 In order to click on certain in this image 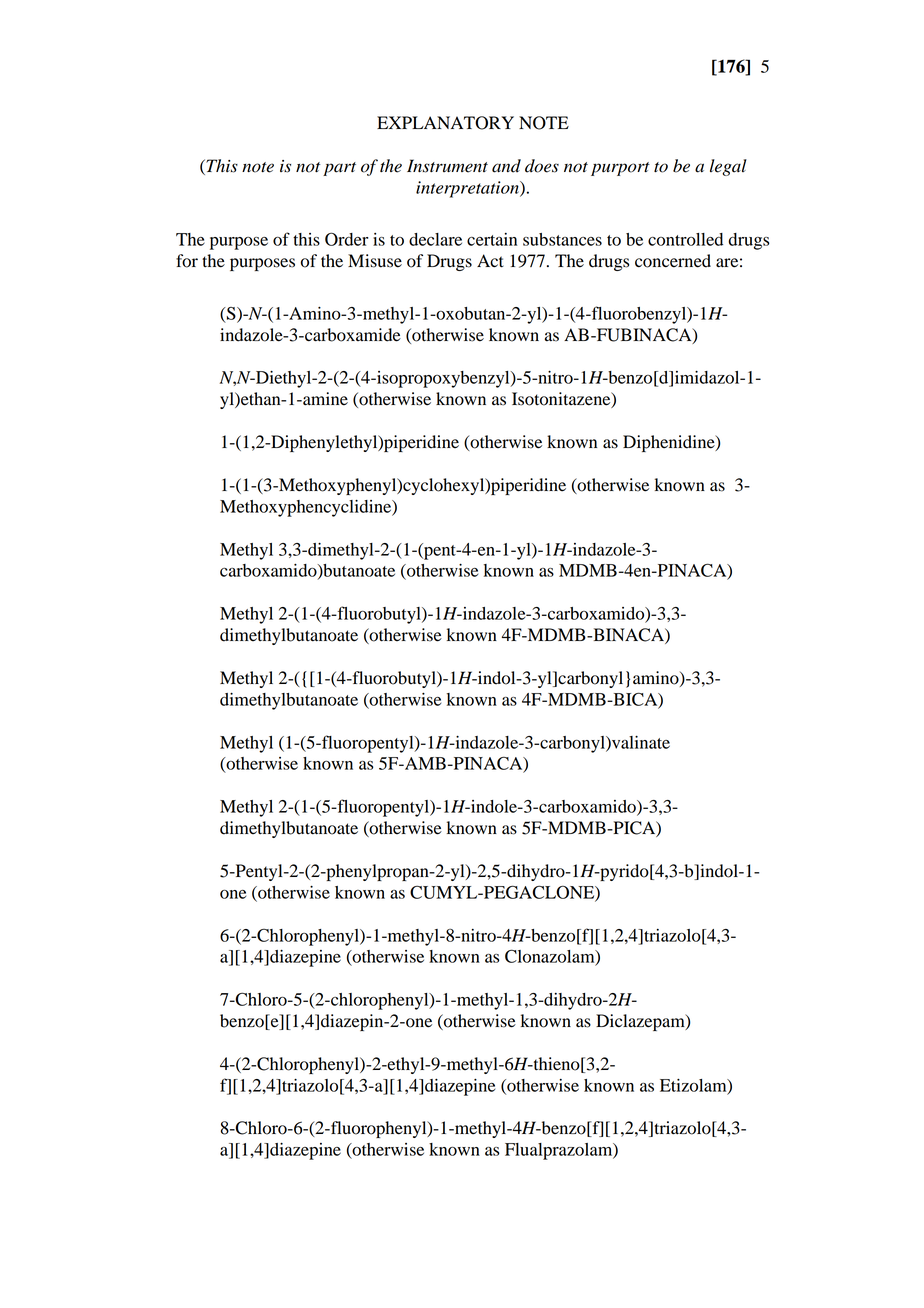, I will do `click(492, 239)`.
